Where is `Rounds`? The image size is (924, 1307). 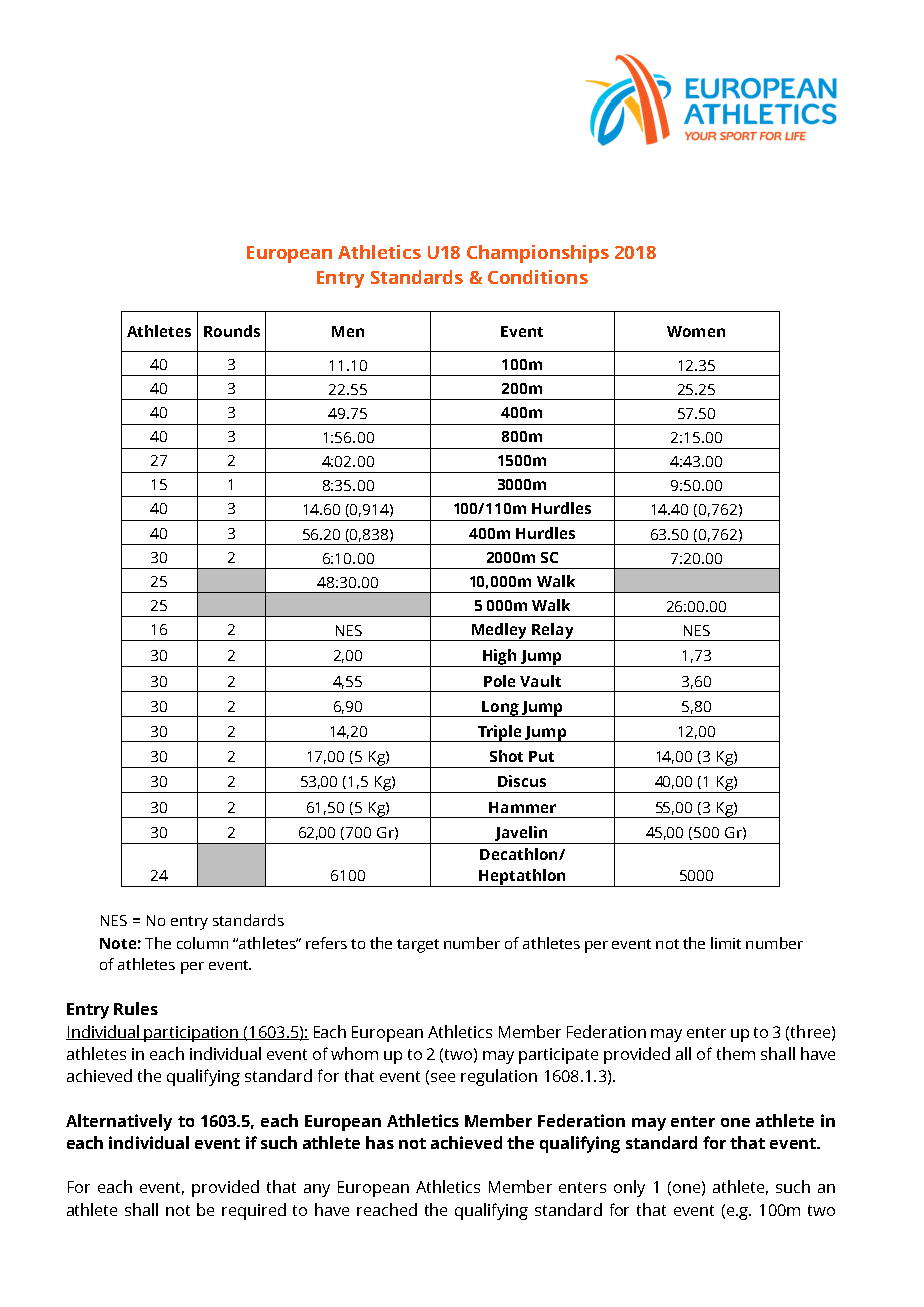
Rounds is located at coordinates (232, 331).
